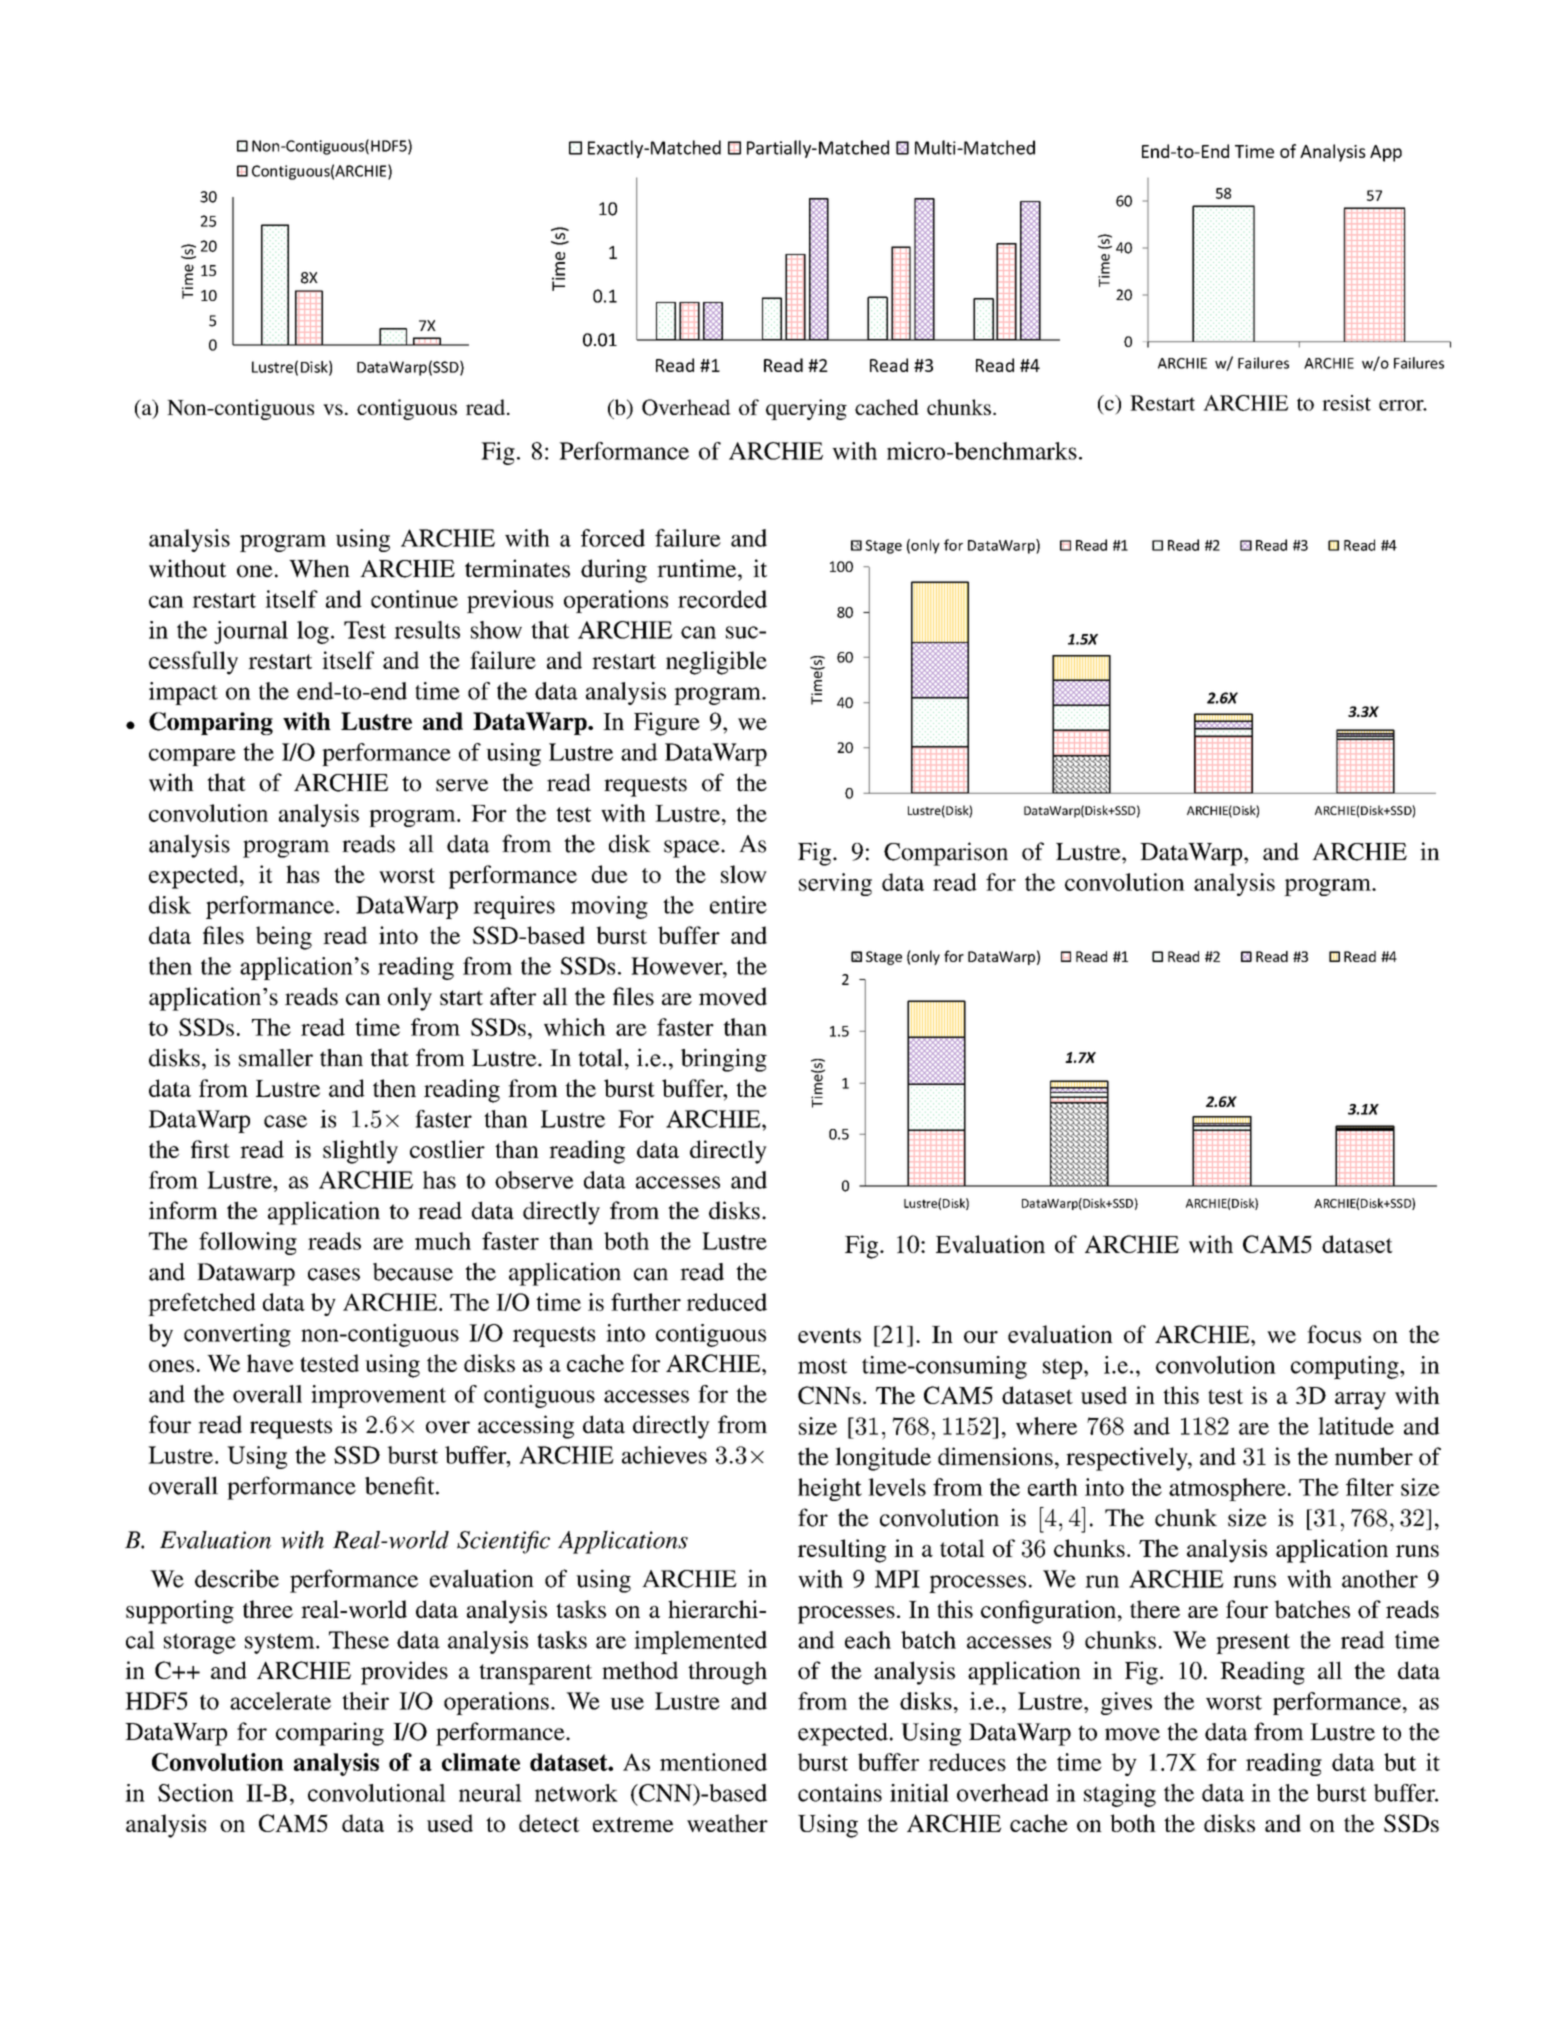 This screenshot has width=1565, height=2025. Describe the element at coordinates (1334, 1334) in the screenshot. I see `focus` at that location.
